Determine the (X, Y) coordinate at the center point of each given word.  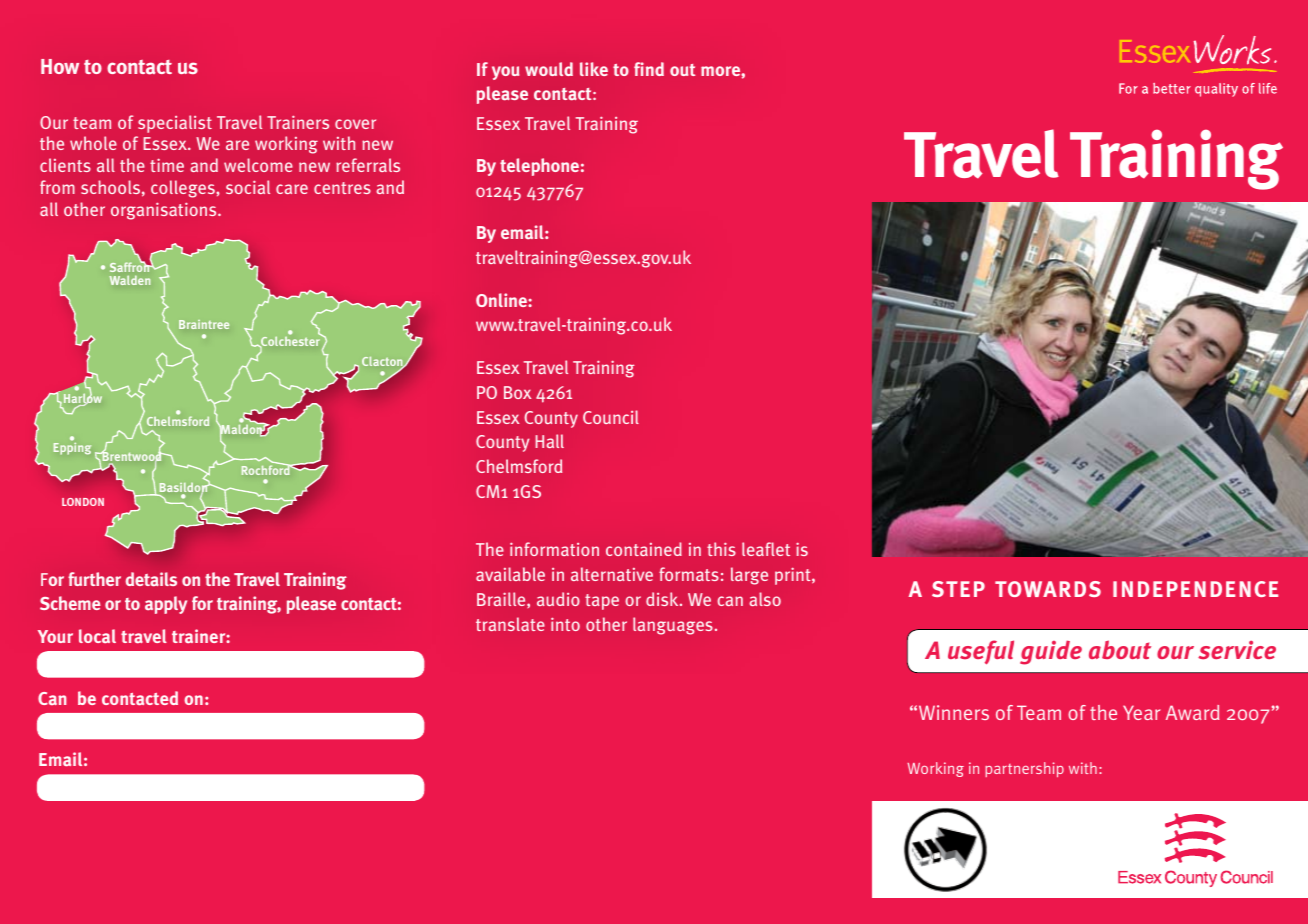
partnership (1024, 769)
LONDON (83, 502)
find (649, 69)
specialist (175, 124)
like (594, 69)
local (97, 636)
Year (1142, 712)
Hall (550, 441)
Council (611, 417)
